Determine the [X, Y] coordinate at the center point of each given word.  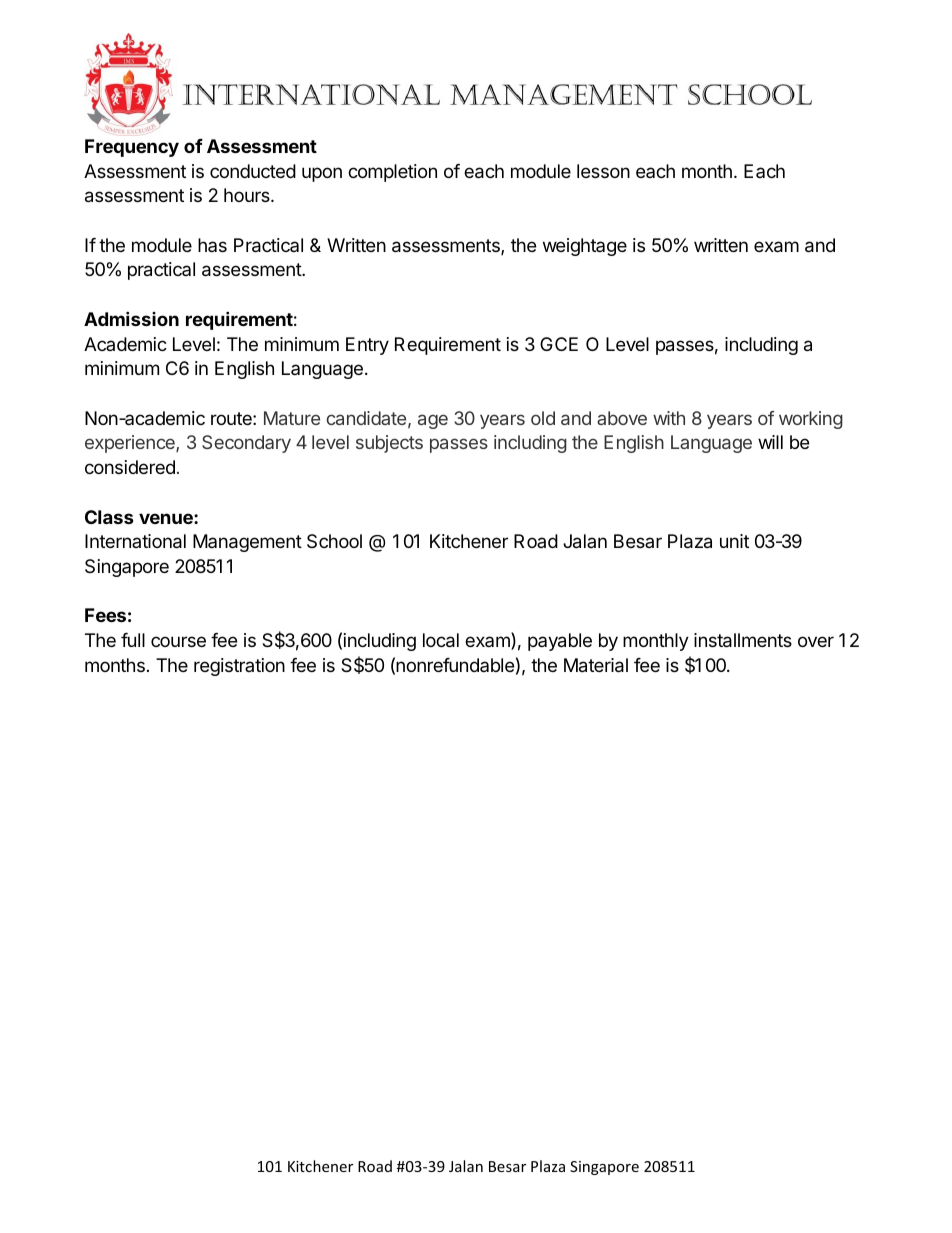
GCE [559, 344]
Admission [131, 318]
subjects [389, 444]
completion [392, 173]
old [543, 418]
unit [734, 541]
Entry [367, 346]
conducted [253, 171]
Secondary [246, 444]
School [334, 541]
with [669, 418]
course [178, 641]
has [212, 245]
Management [247, 543]
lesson [603, 171]
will [770, 442]
